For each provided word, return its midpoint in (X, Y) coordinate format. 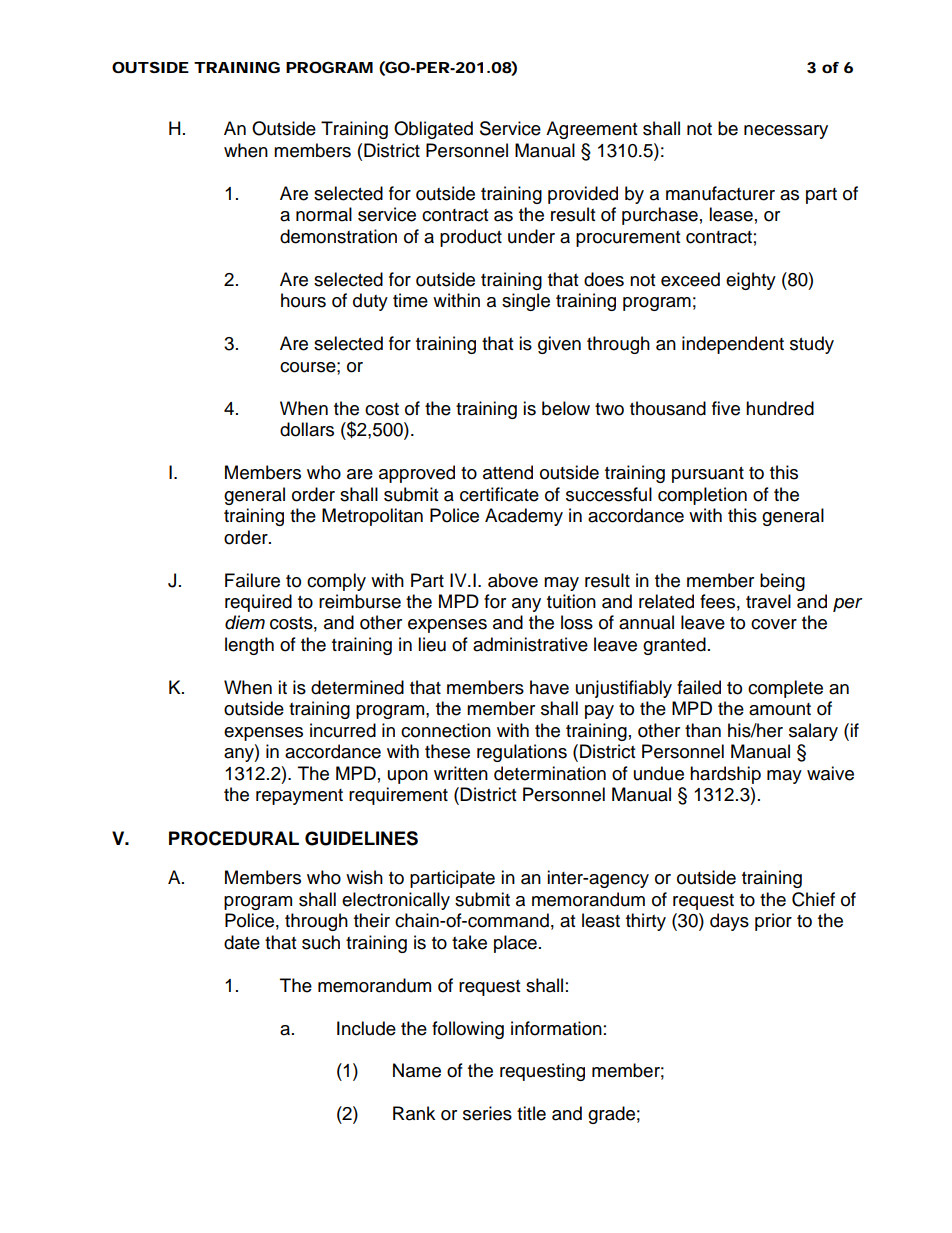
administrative (530, 644)
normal (324, 214)
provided (583, 195)
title (531, 1113)
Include (366, 1028)
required (258, 603)
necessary (786, 132)
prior (773, 922)
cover (774, 624)
